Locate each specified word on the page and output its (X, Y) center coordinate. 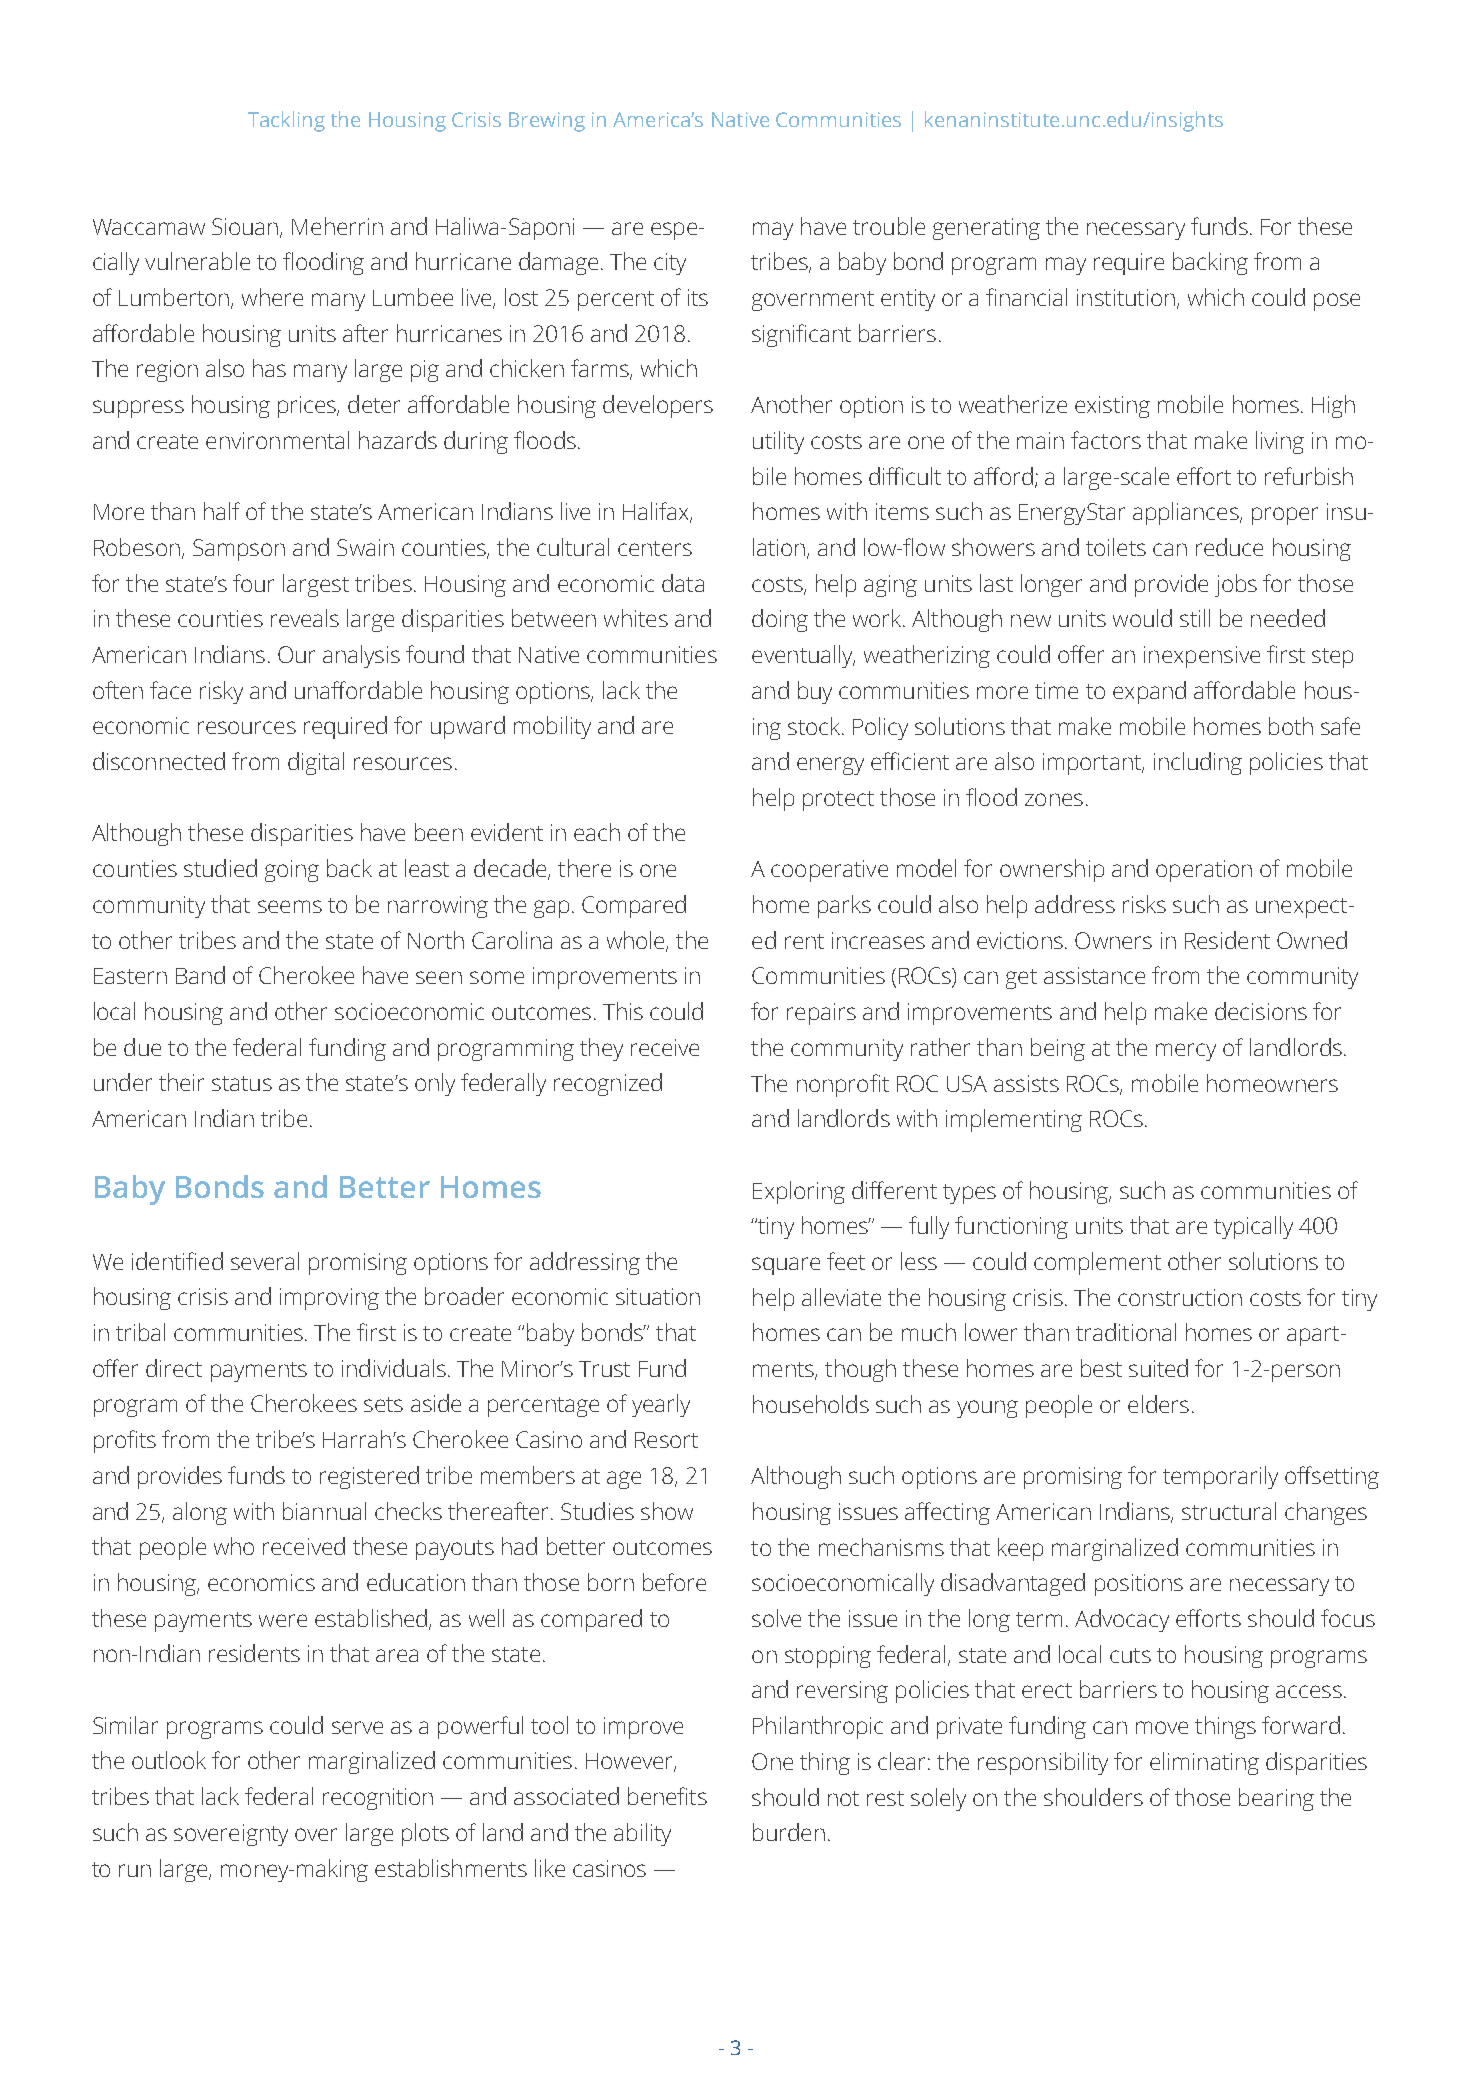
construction (1180, 1297)
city (670, 264)
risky (221, 692)
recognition (378, 1799)
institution (1126, 297)
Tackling (286, 121)
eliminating (1204, 1763)
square (786, 1266)
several (265, 1261)
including (1198, 763)
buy (815, 692)
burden (789, 1832)
